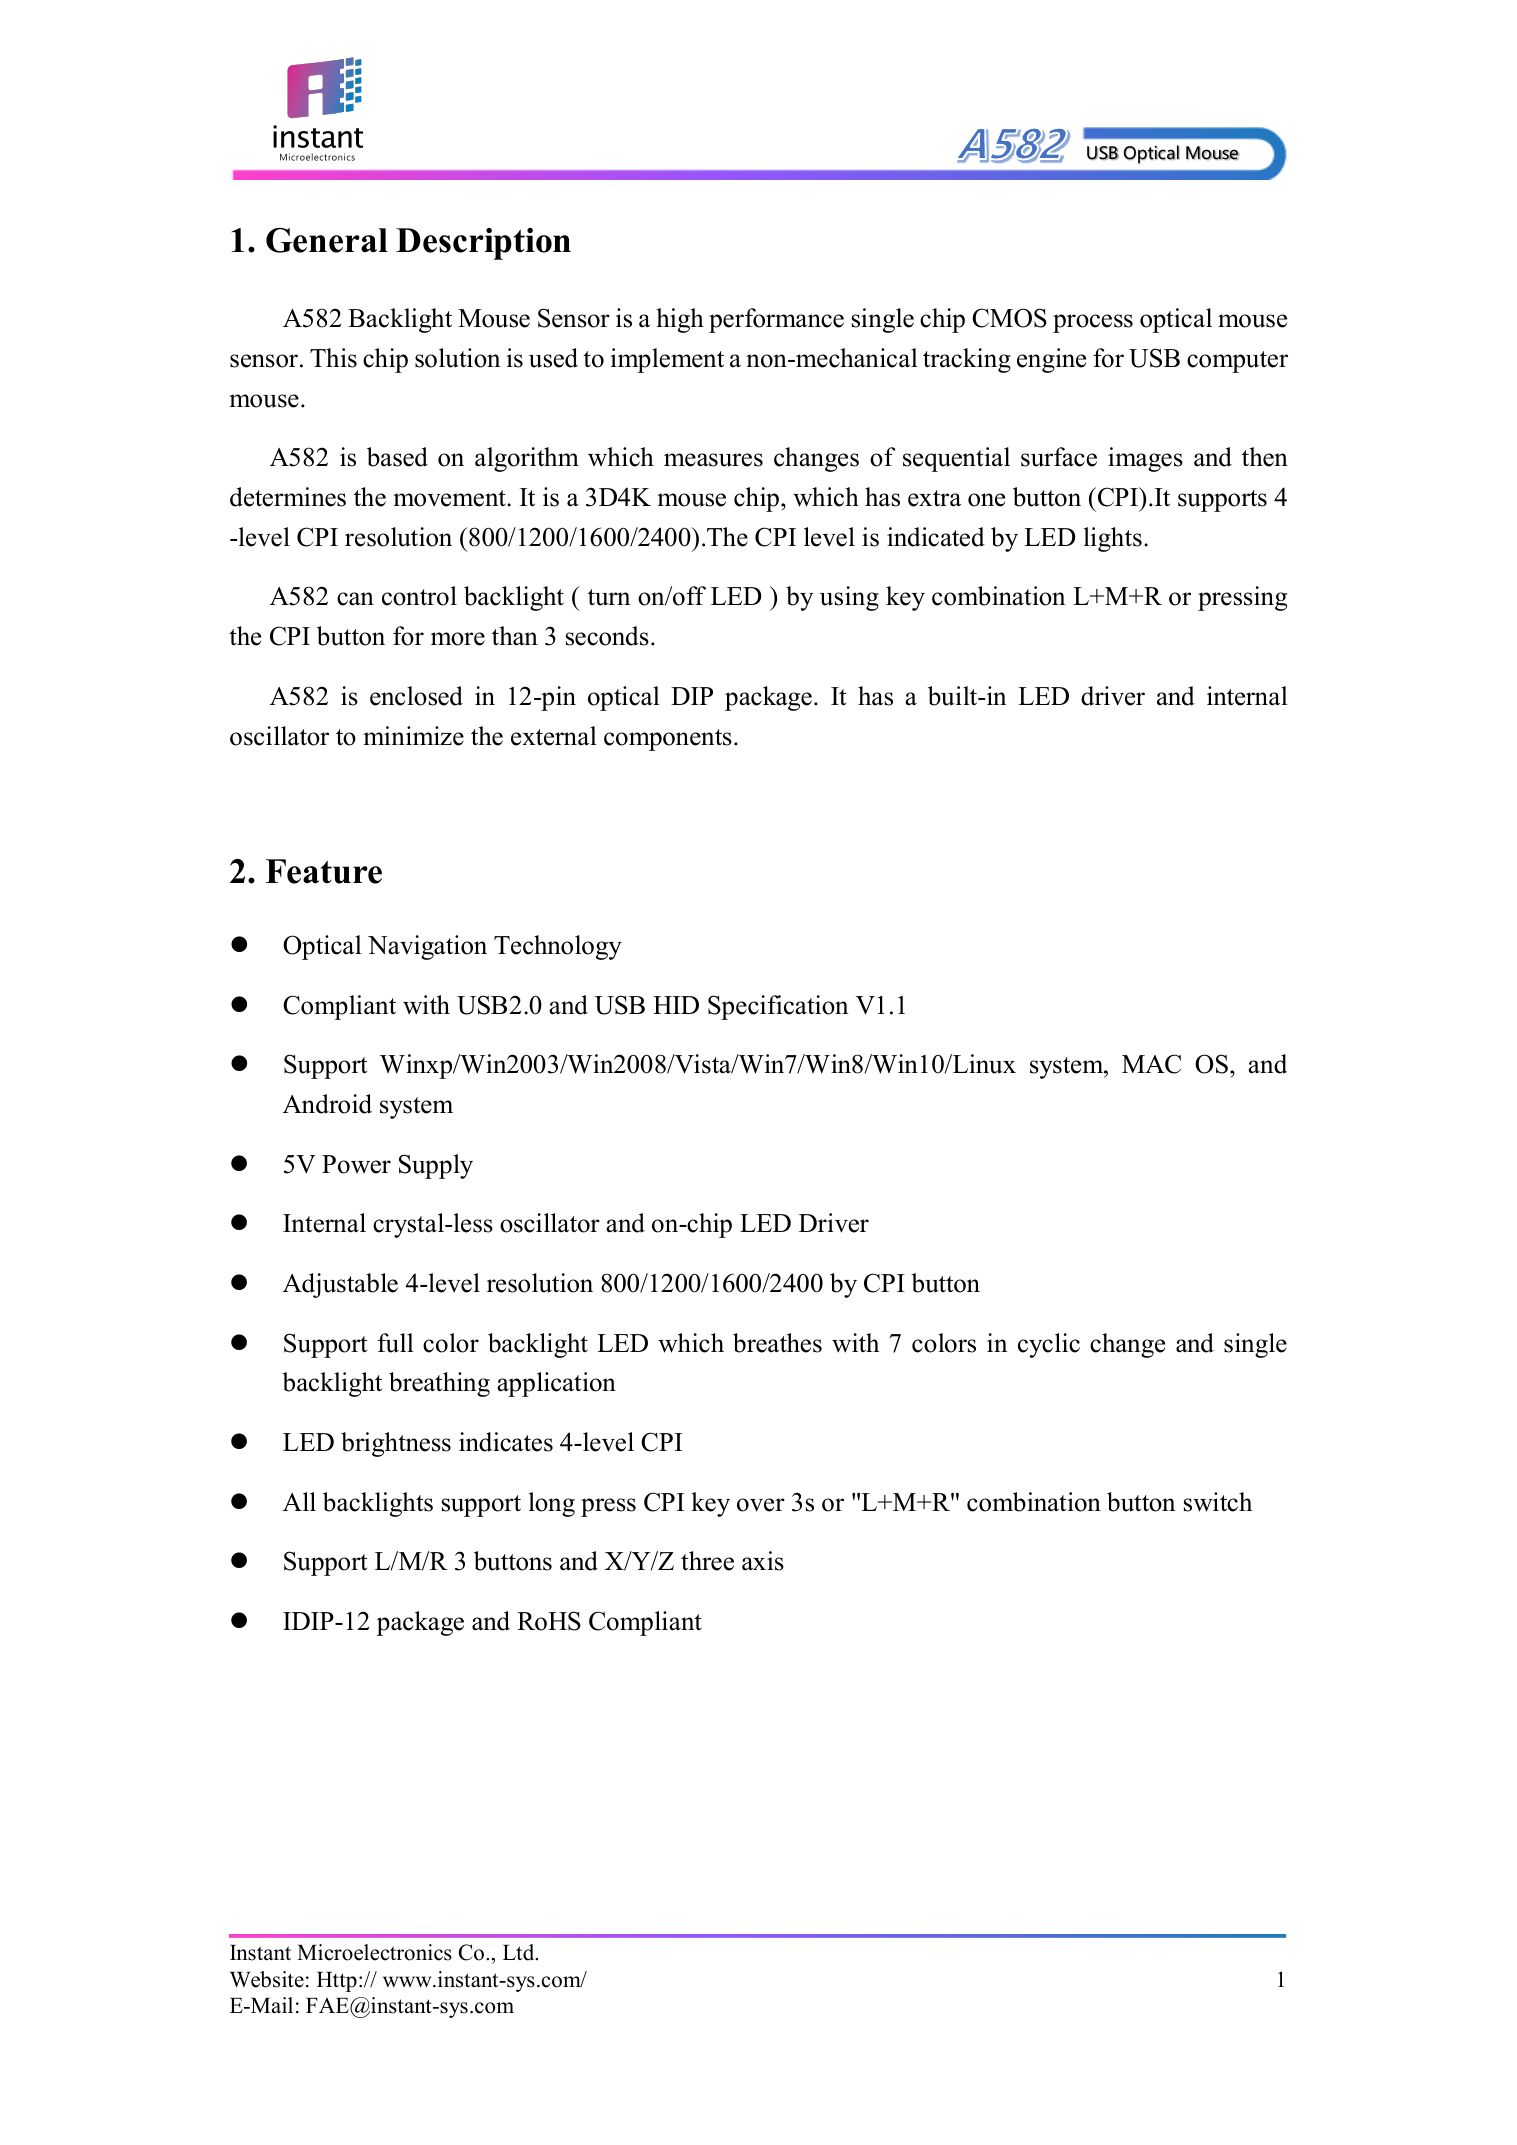  I want to click on performance, so click(776, 320).
